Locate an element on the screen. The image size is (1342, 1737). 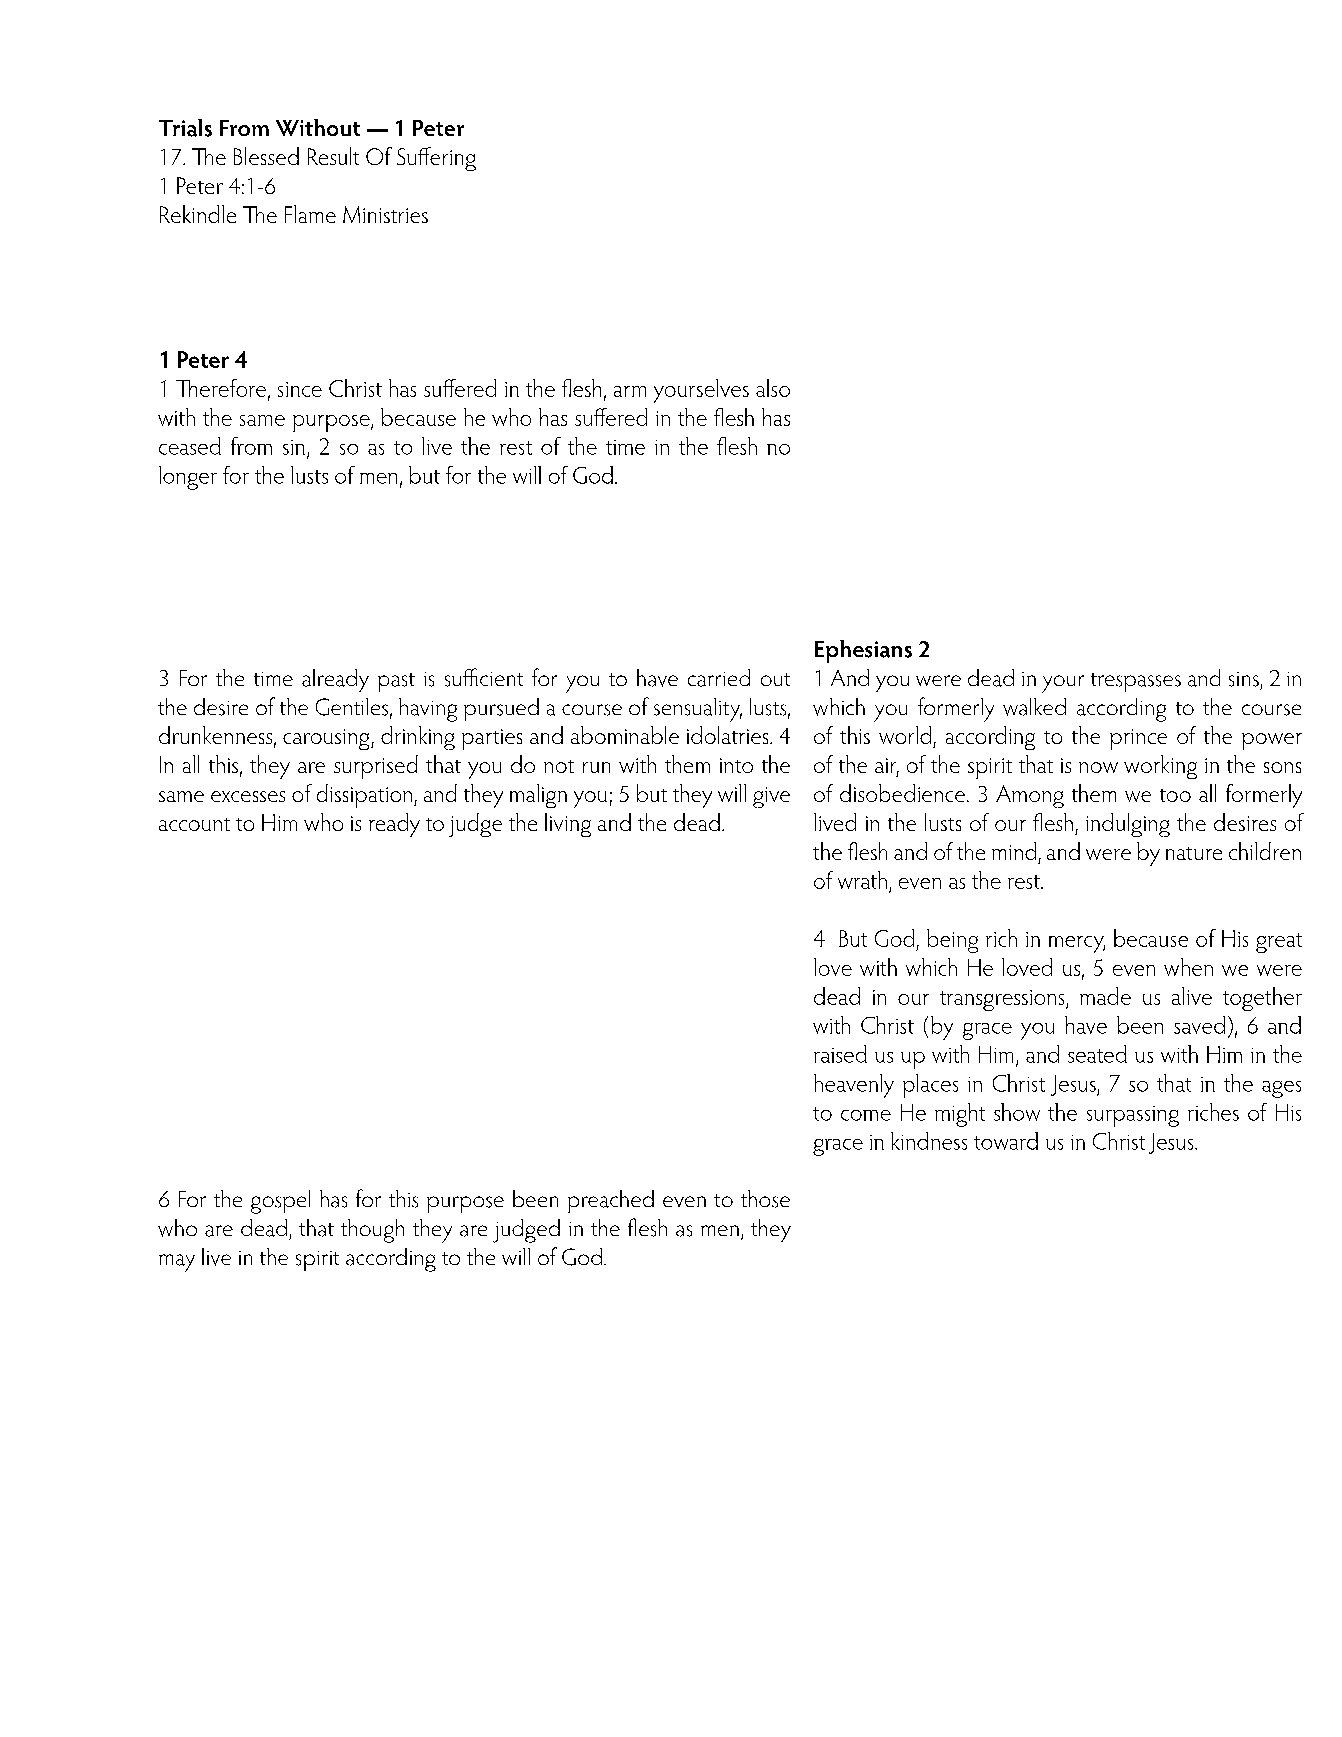
arm is located at coordinates (630, 391).
